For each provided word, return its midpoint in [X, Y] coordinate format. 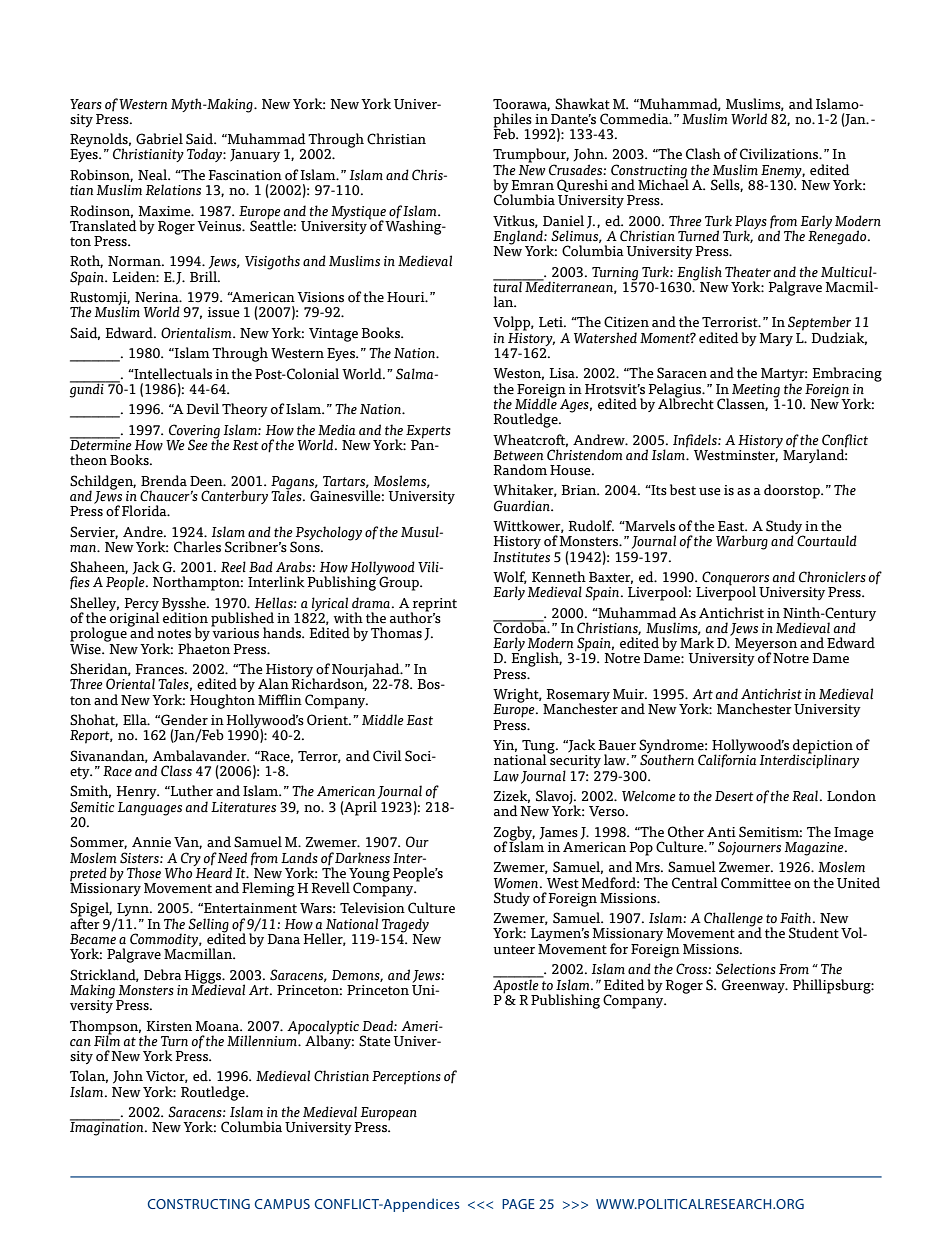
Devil [202, 409]
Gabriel [159, 139]
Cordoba [521, 627]
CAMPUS [282, 1204]
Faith [797, 917]
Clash [703, 154]
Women [517, 883]
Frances [160, 669]
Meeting [756, 392]
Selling [208, 926]
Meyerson [766, 646]
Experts [428, 432]
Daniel [563, 221]
